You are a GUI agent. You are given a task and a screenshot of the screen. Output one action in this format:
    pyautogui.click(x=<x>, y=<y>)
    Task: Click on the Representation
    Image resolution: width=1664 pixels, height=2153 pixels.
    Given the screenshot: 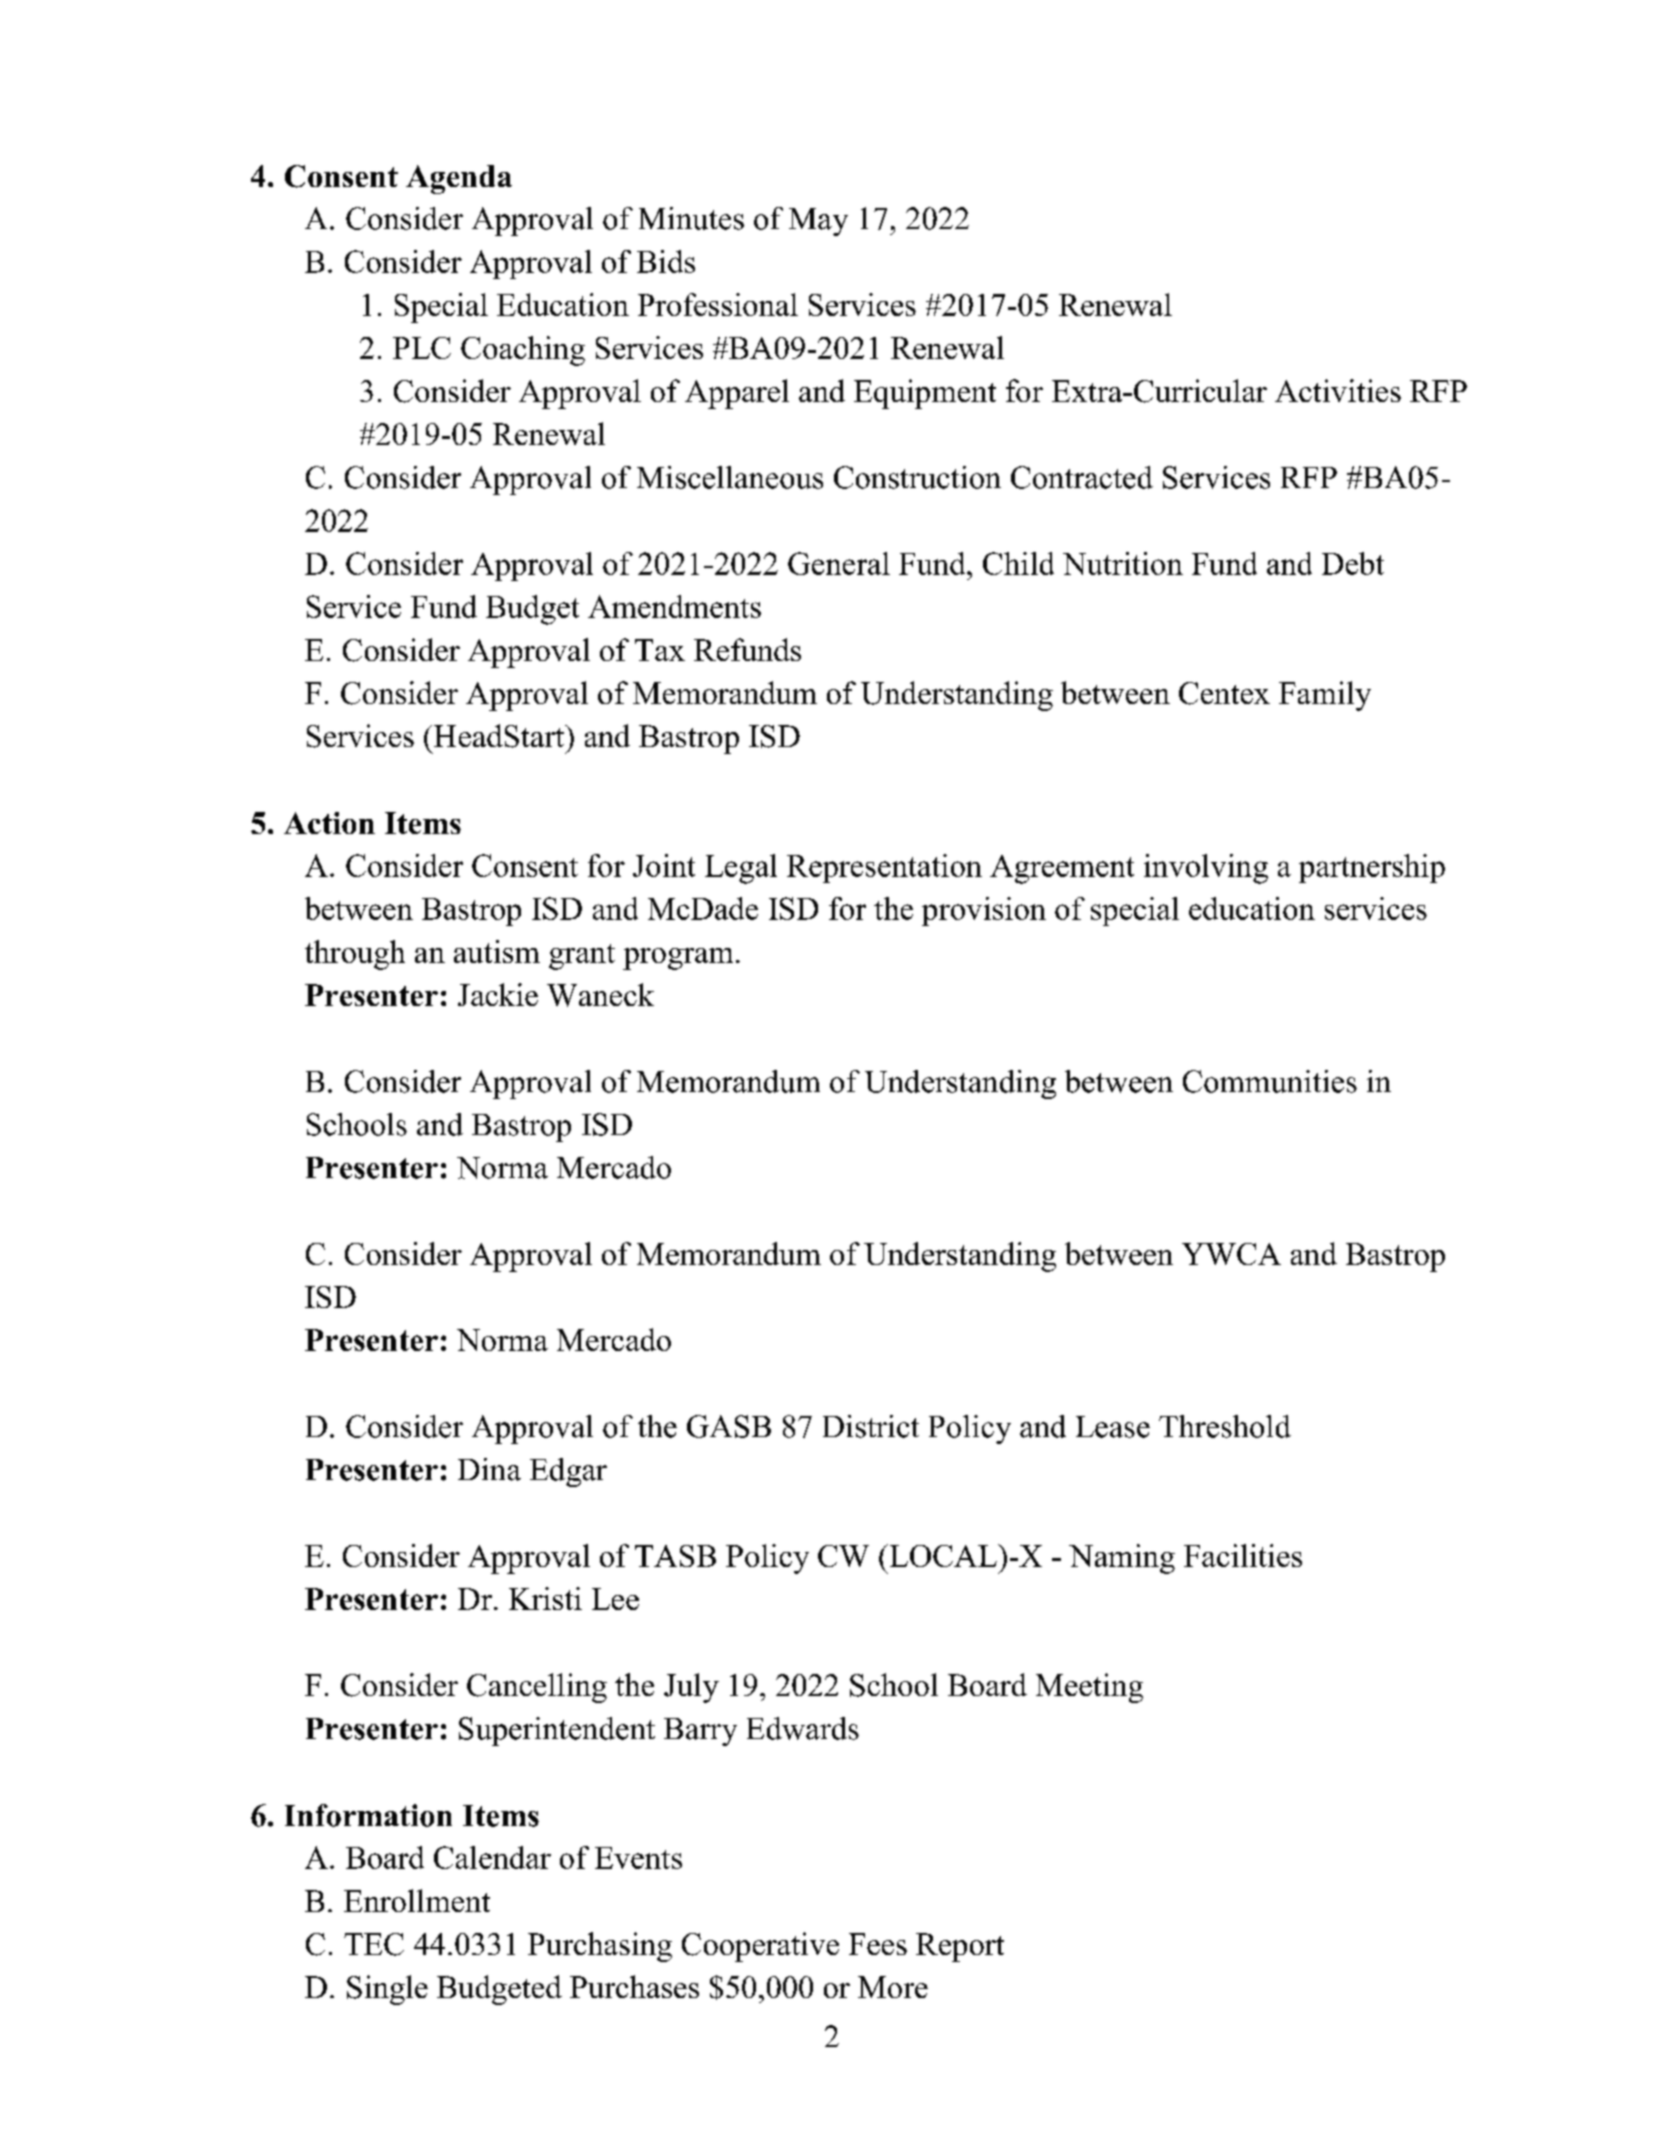 What is the action you would take?
    pyautogui.click(x=884, y=868)
